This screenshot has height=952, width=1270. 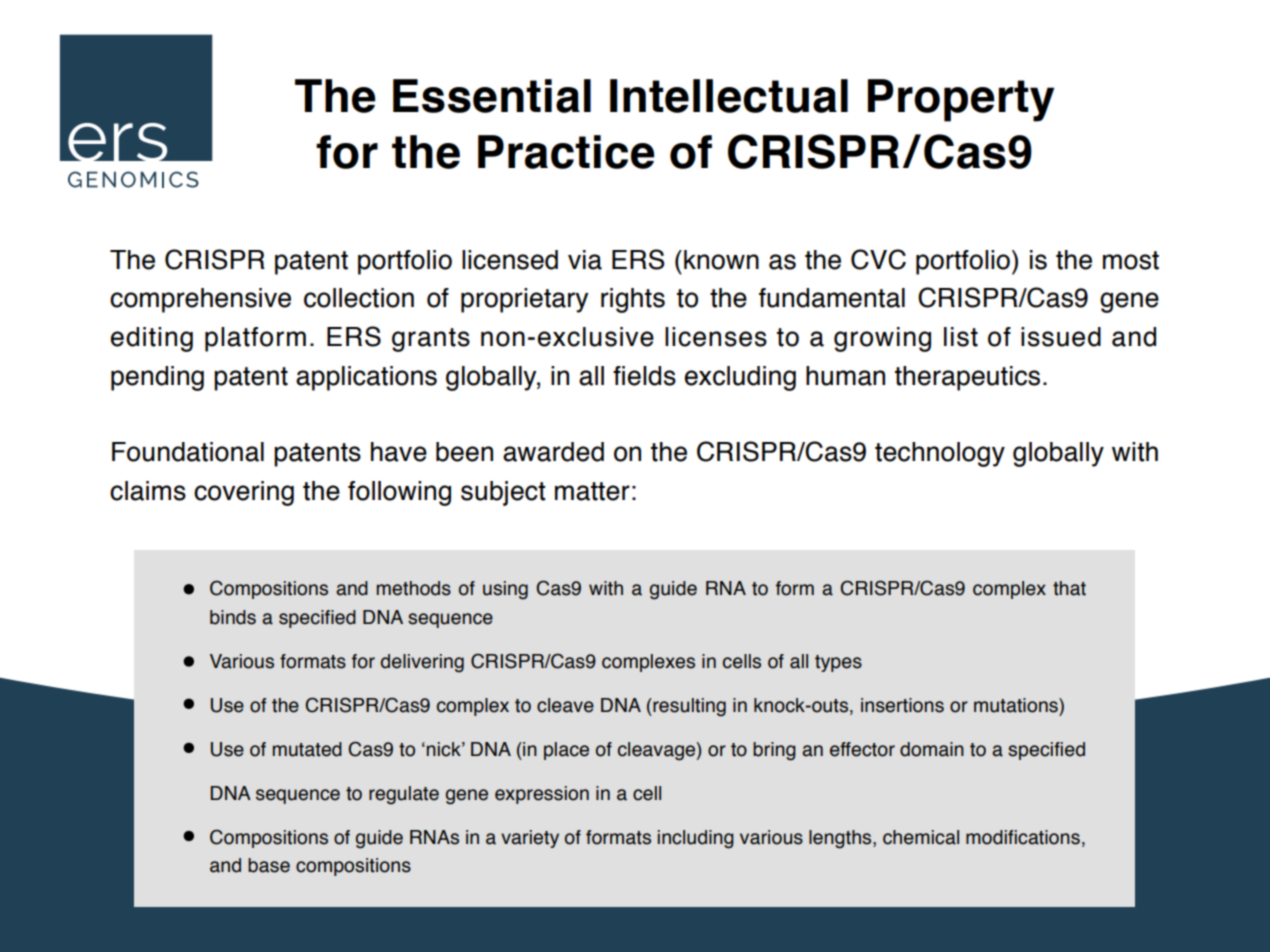 What do you see at coordinates (269, 865) in the screenshot?
I see `base` at bounding box center [269, 865].
